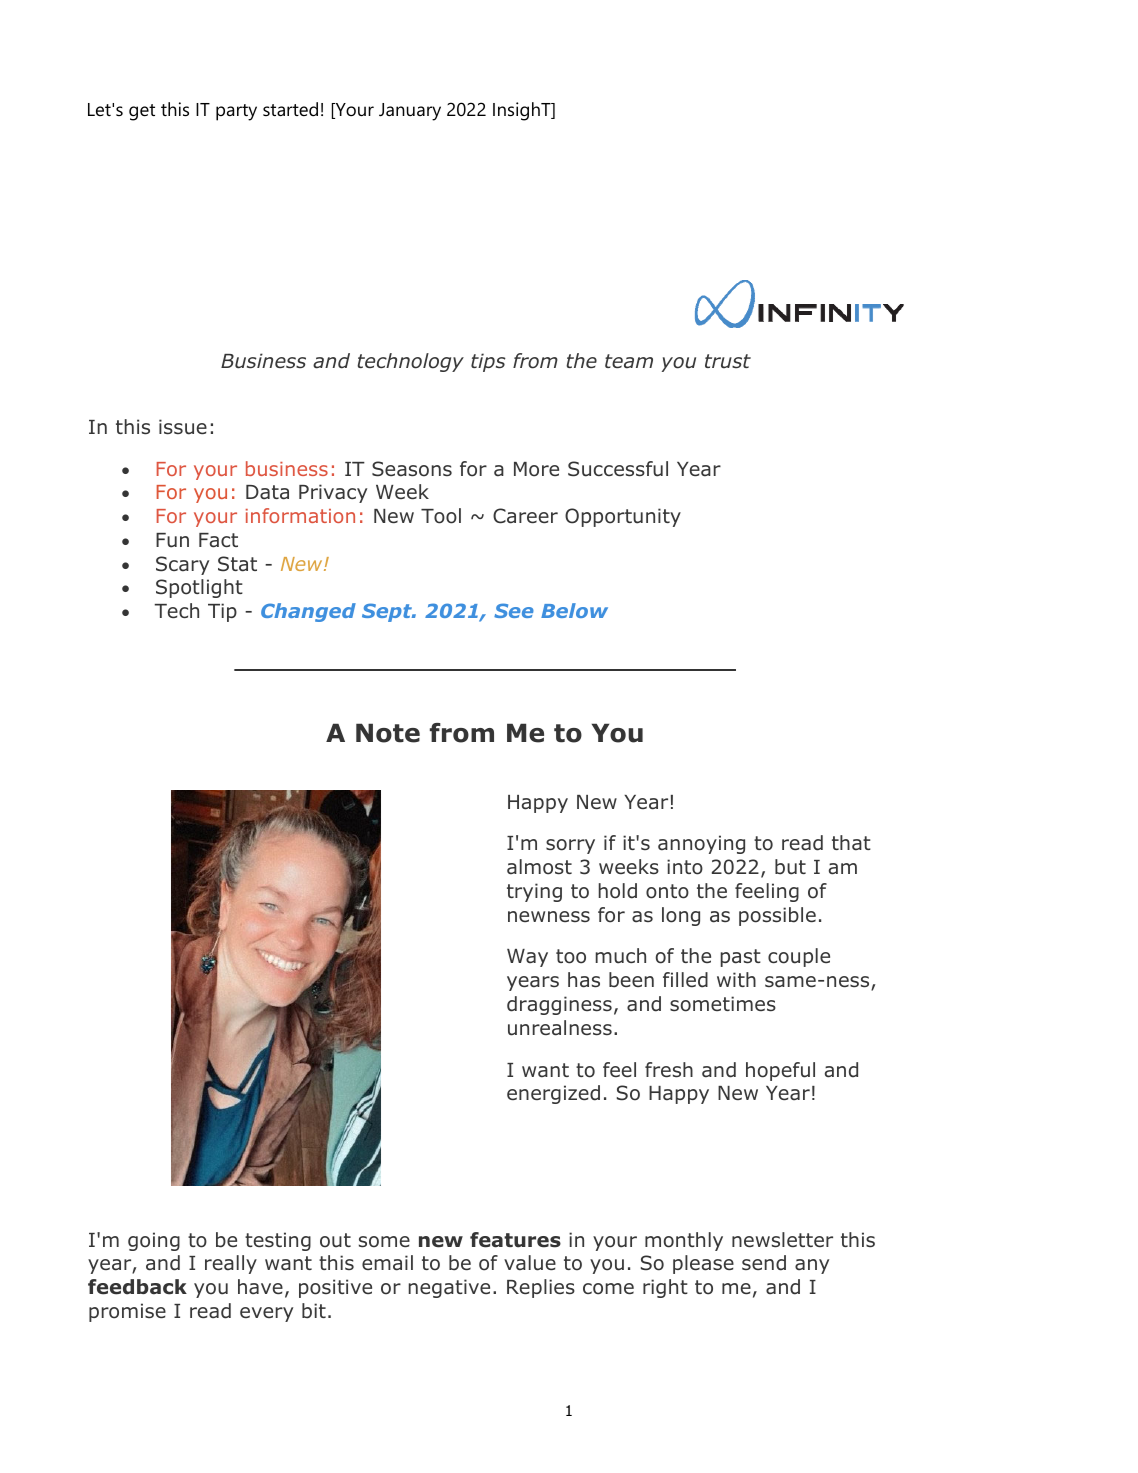  I want to click on team, so click(629, 361).
